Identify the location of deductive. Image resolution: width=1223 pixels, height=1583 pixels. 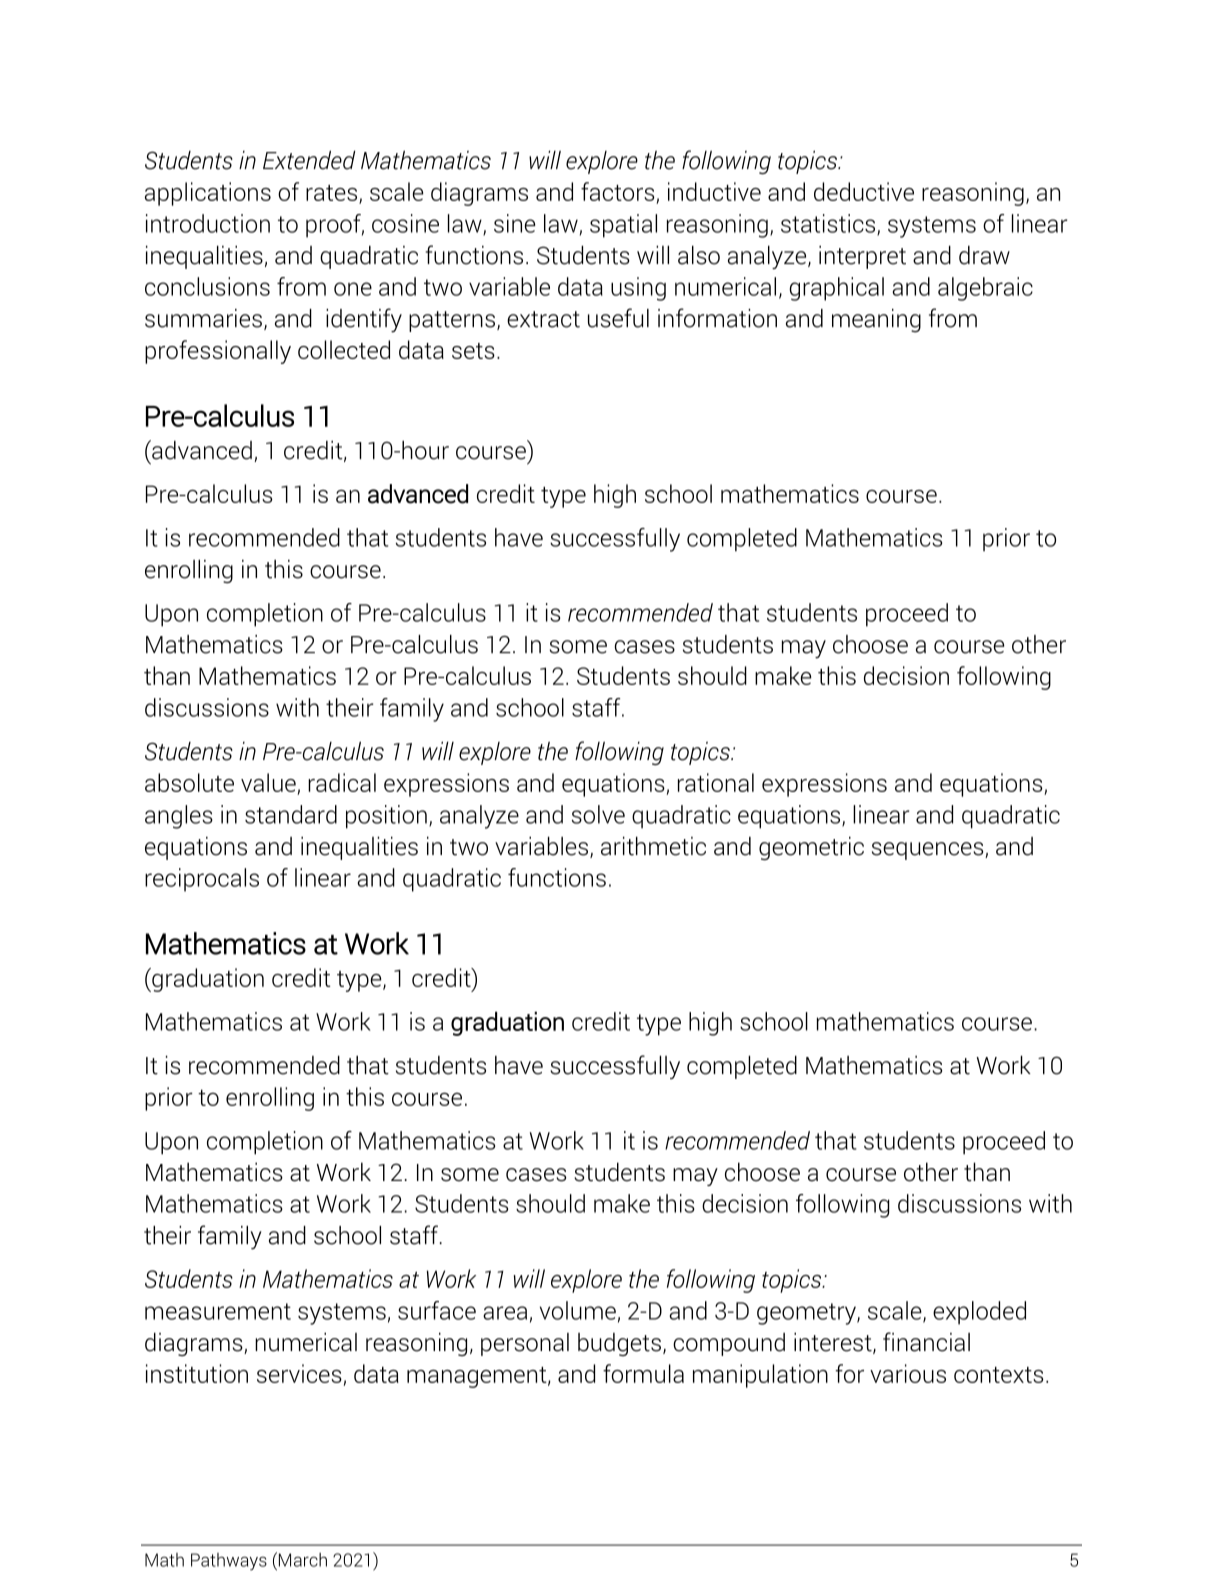
(864, 191).
